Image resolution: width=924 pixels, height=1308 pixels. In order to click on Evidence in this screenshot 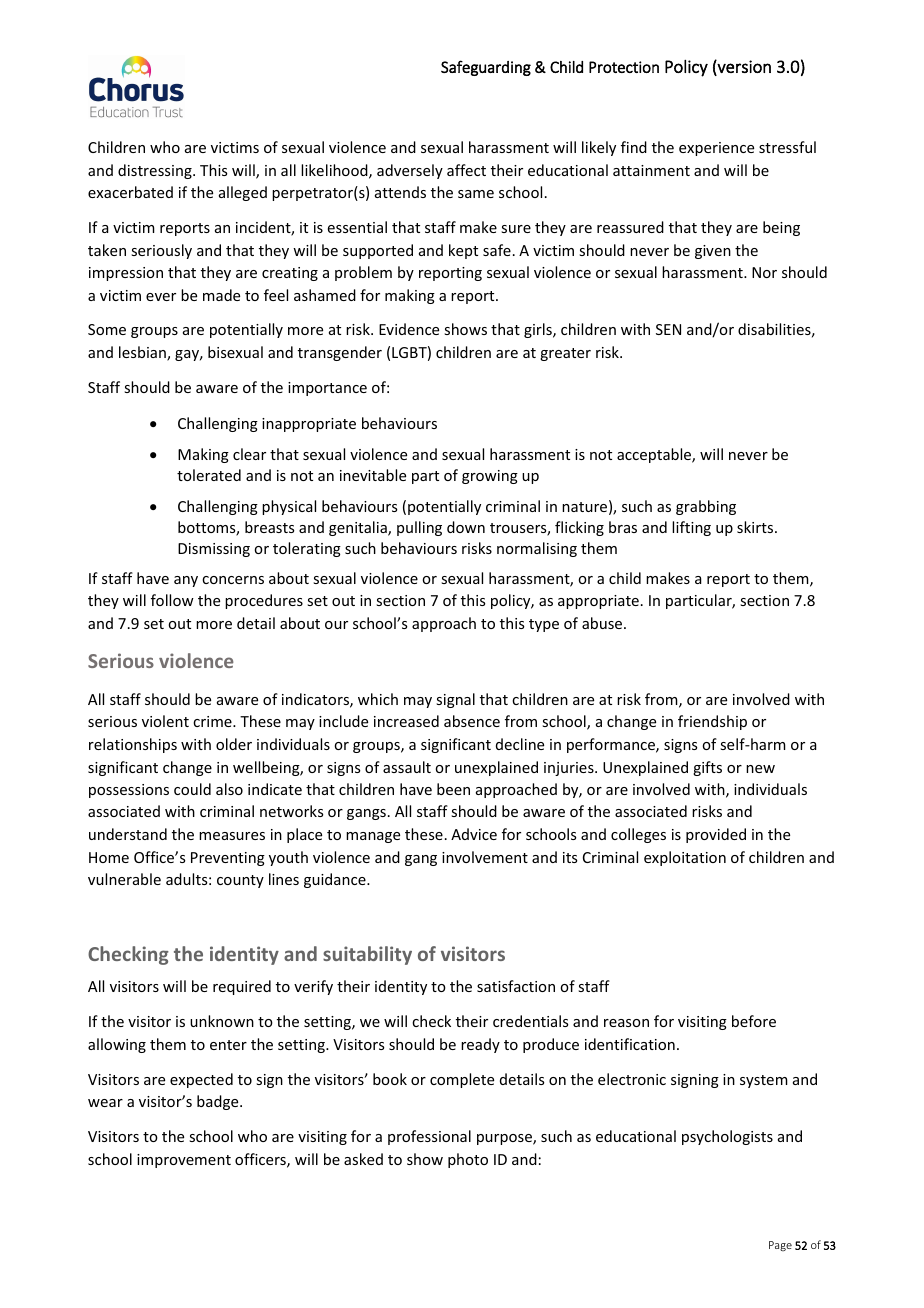, I will do `click(409, 329)`.
